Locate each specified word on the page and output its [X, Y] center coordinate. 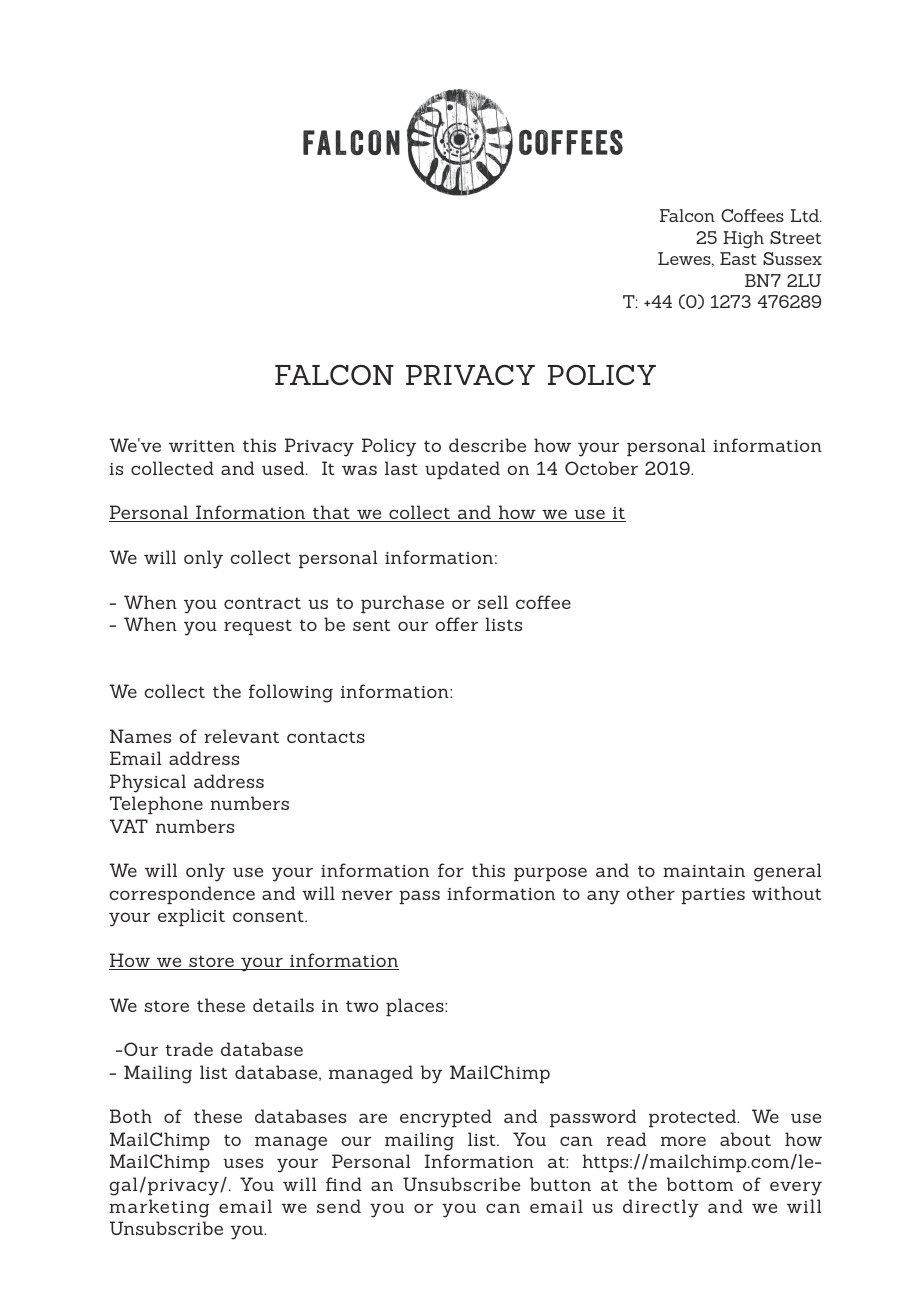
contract [262, 603]
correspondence [182, 895]
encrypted [446, 1118]
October [601, 468]
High [743, 239]
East [738, 258]
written [202, 446]
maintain [704, 871]
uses [243, 1163]
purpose [550, 874]
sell [493, 602]
